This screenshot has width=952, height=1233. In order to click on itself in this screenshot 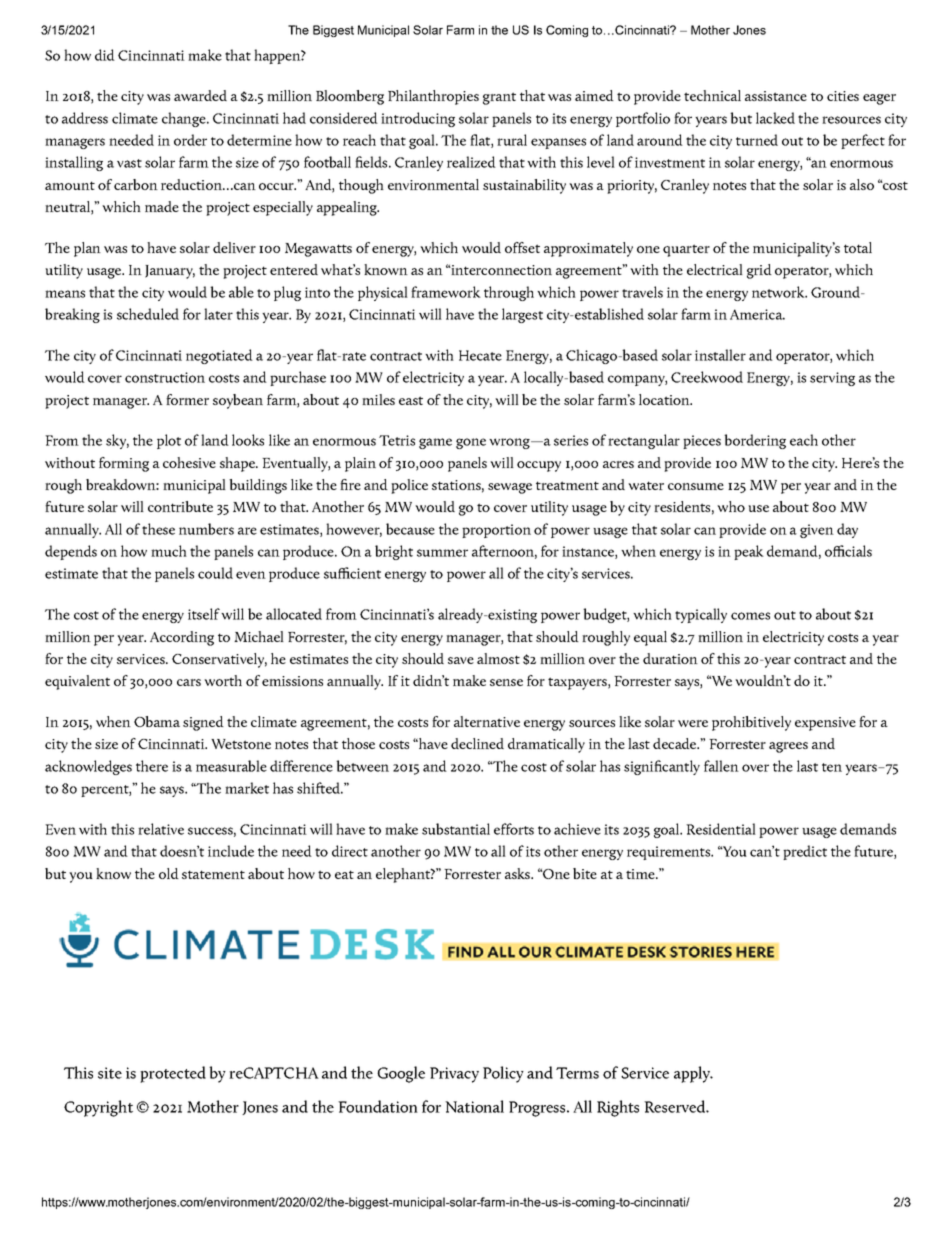, I will do `click(204, 614)`.
